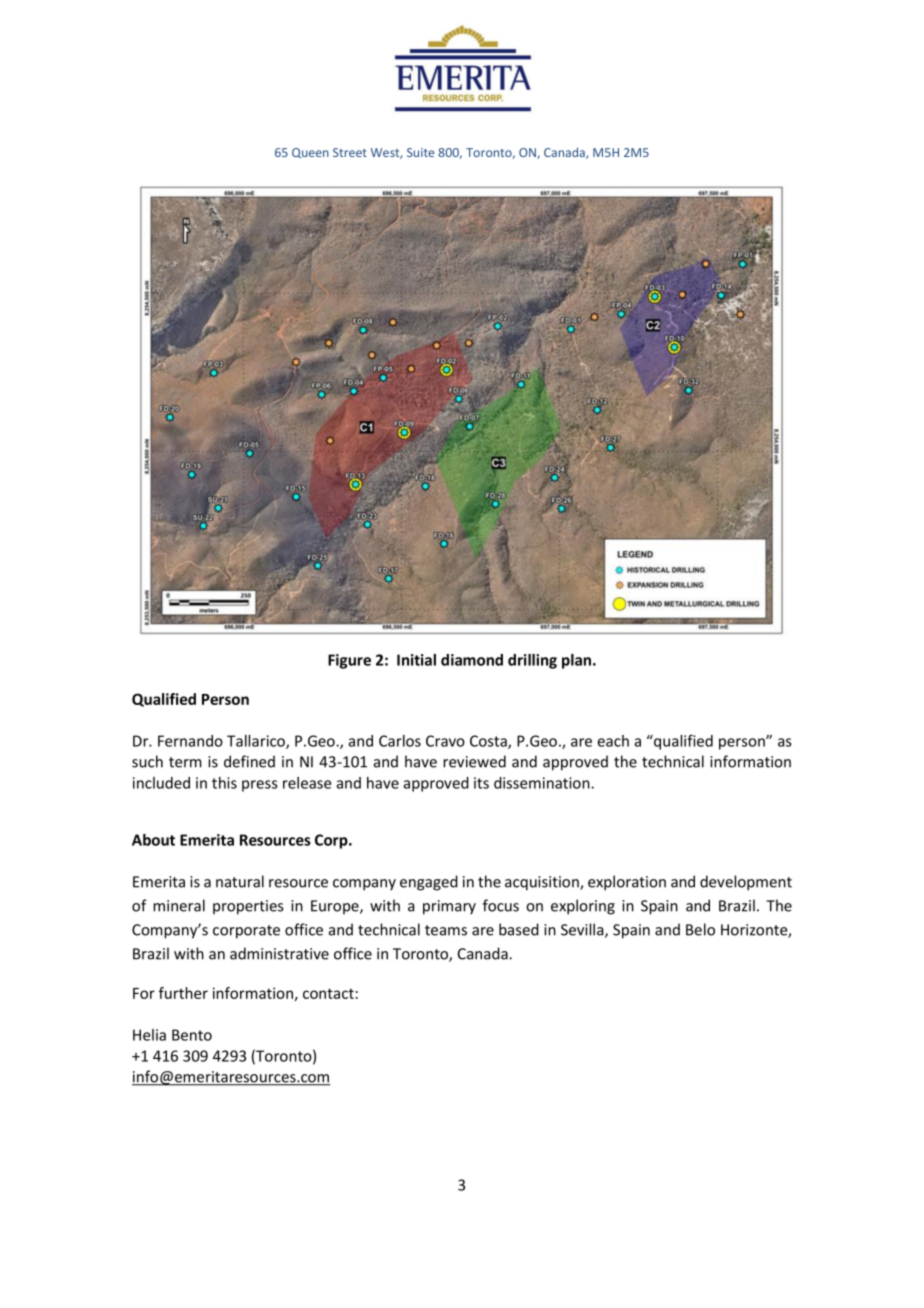 The width and height of the image is (924, 1308). What do you see at coordinates (349, 661) in the image?
I see `Figure` at bounding box center [349, 661].
